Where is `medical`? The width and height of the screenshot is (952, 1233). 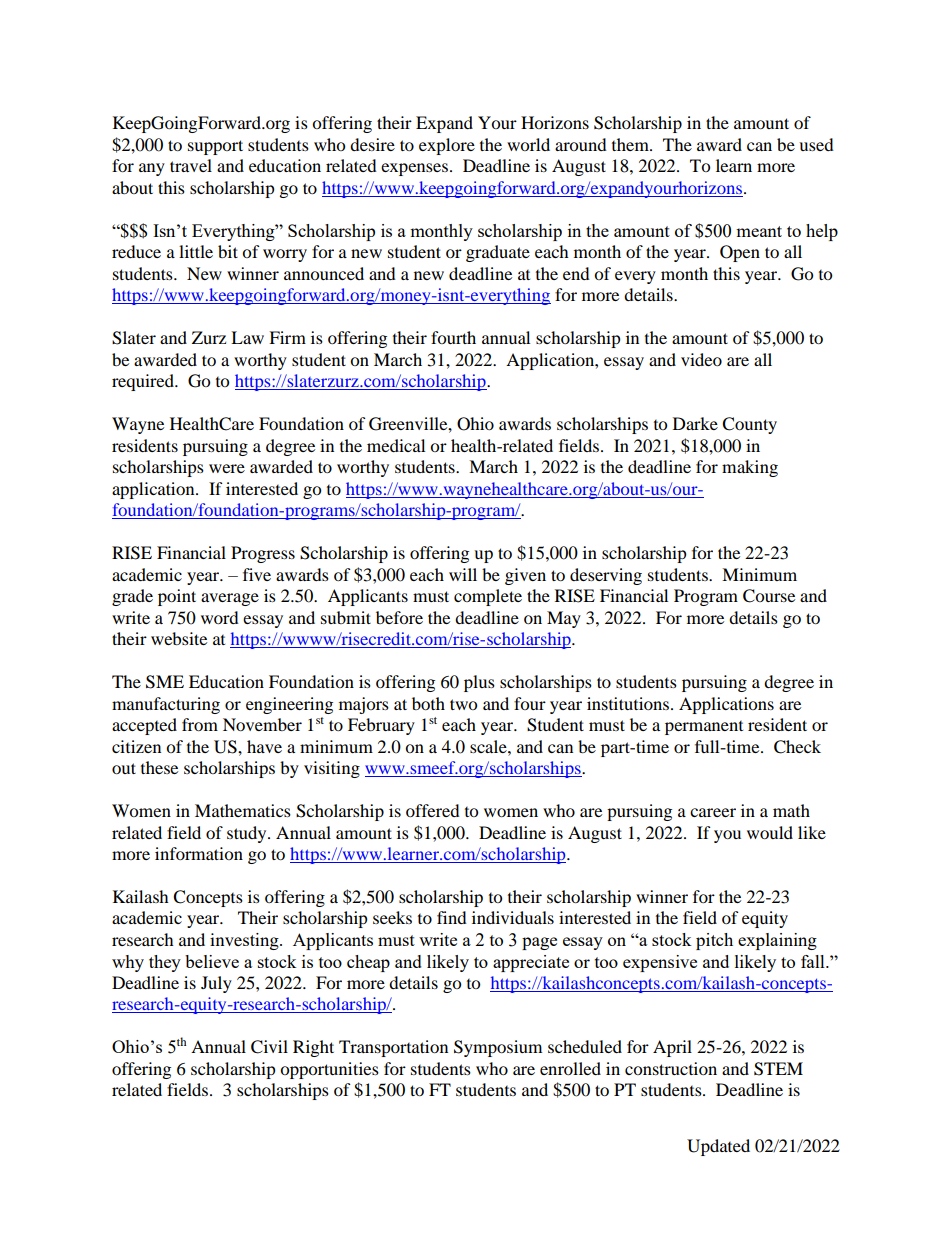
medical is located at coordinates (396, 445).
